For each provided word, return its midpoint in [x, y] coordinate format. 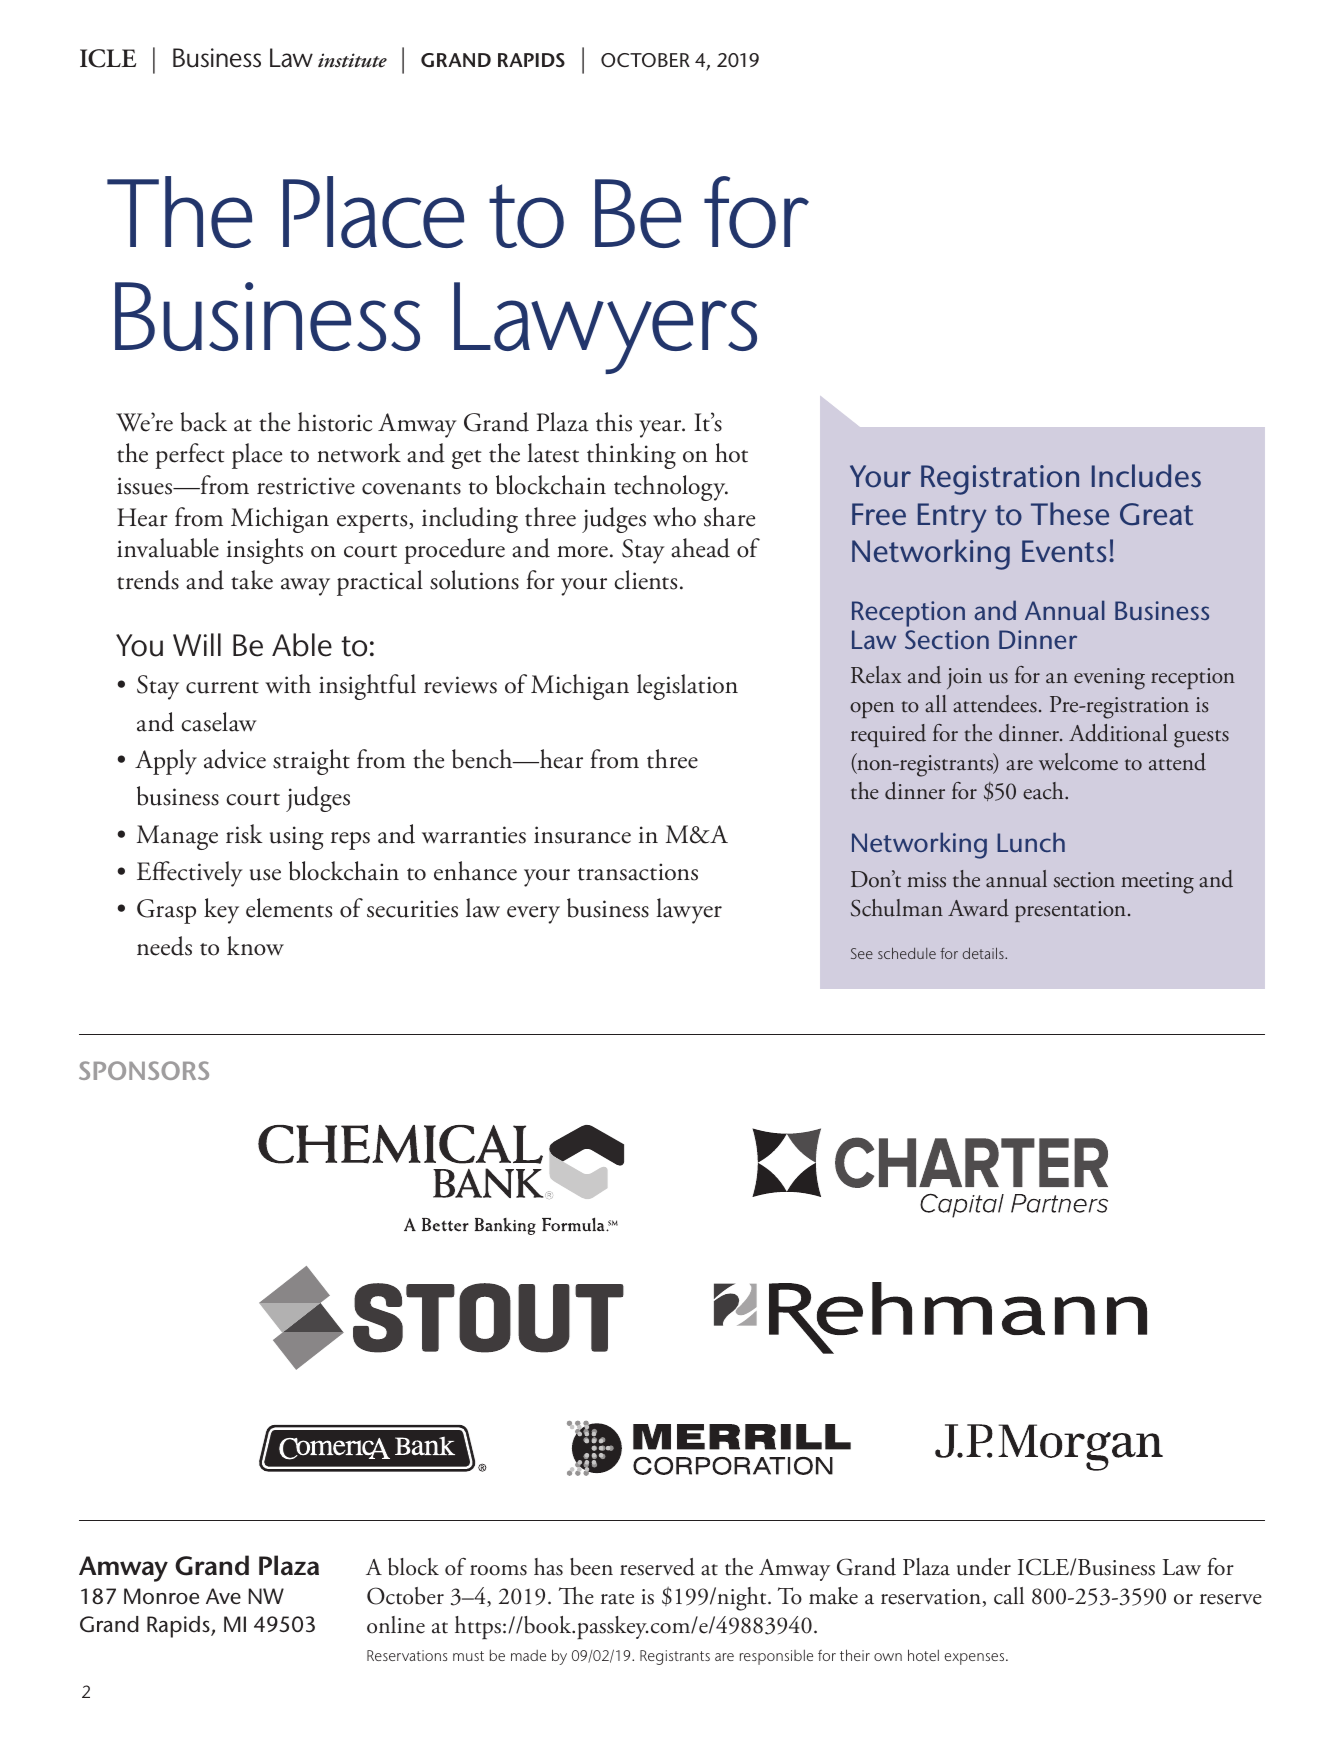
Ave [223, 1596]
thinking [631, 456]
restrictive [306, 486]
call [1009, 1596]
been [591, 1567]
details [984, 953]
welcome [1078, 762]
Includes [1146, 476]
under [984, 1567]
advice [235, 759]
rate [617, 1599]
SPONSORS [144, 1070]
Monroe [161, 1596]
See [862, 953]
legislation [687, 687]
